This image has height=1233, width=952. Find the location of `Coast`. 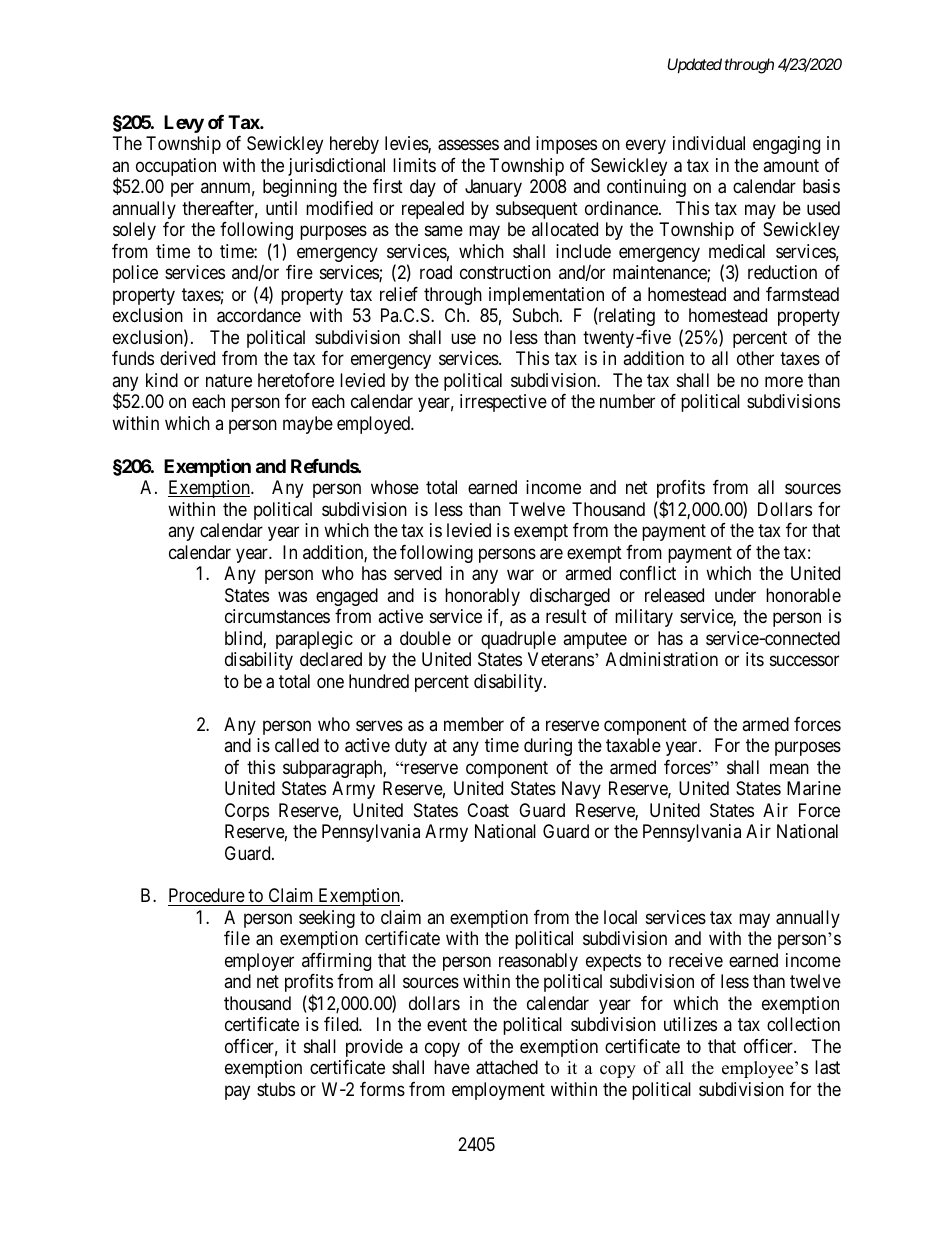

Coast is located at coordinates (488, 810).
